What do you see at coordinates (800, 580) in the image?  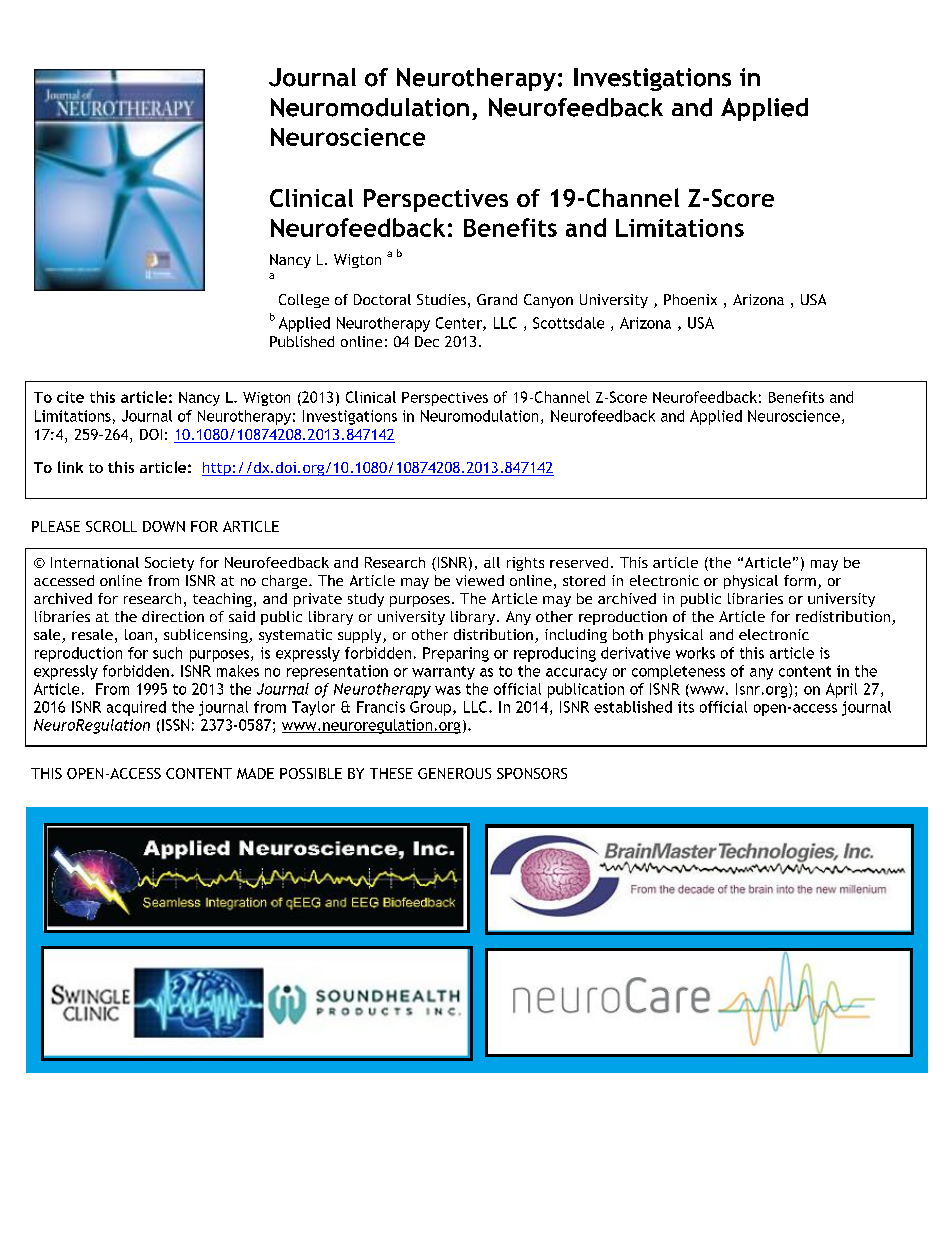 I see `form` at bounding box center [800, 580].
